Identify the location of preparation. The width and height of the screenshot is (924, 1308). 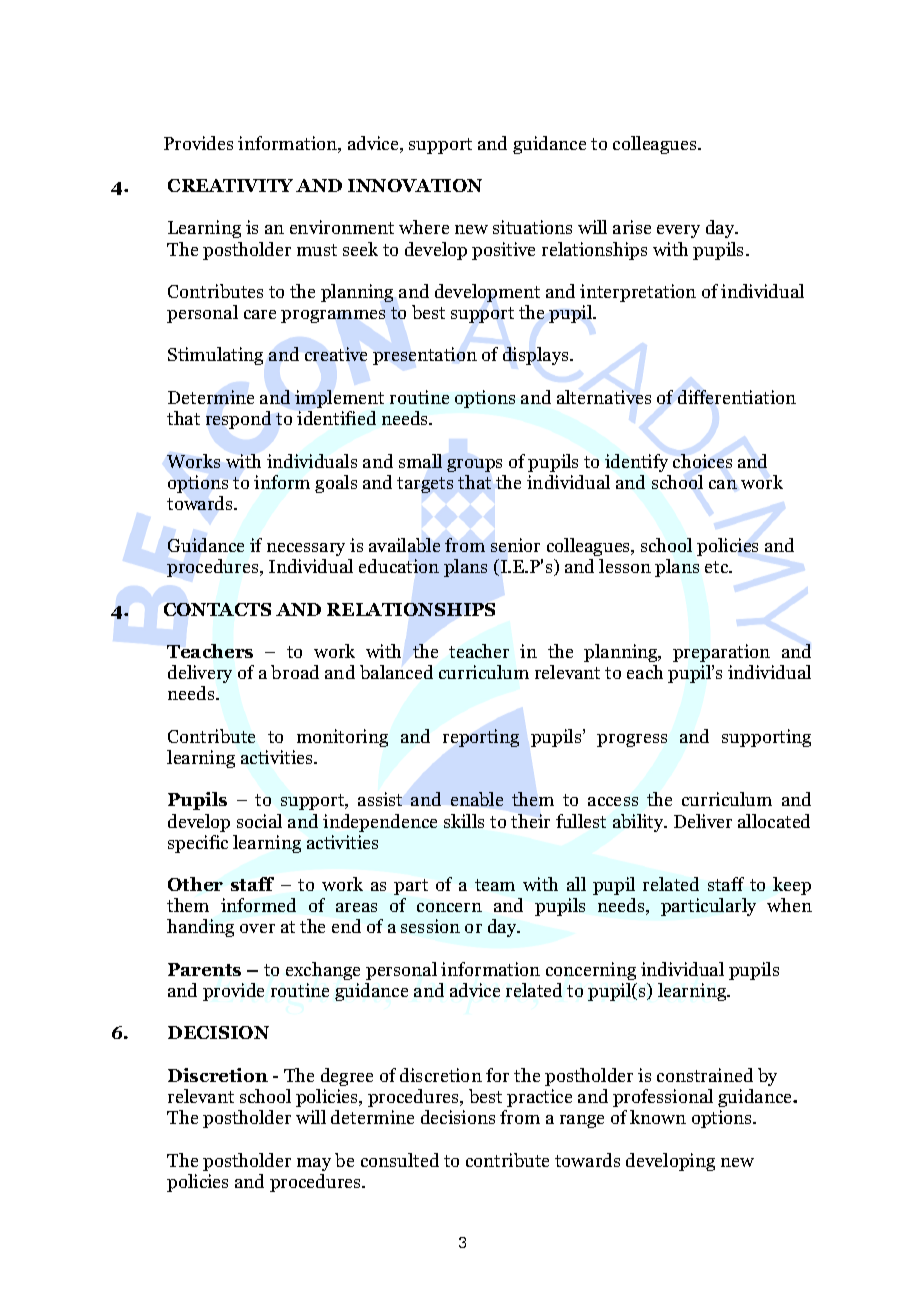
(721, 653).
